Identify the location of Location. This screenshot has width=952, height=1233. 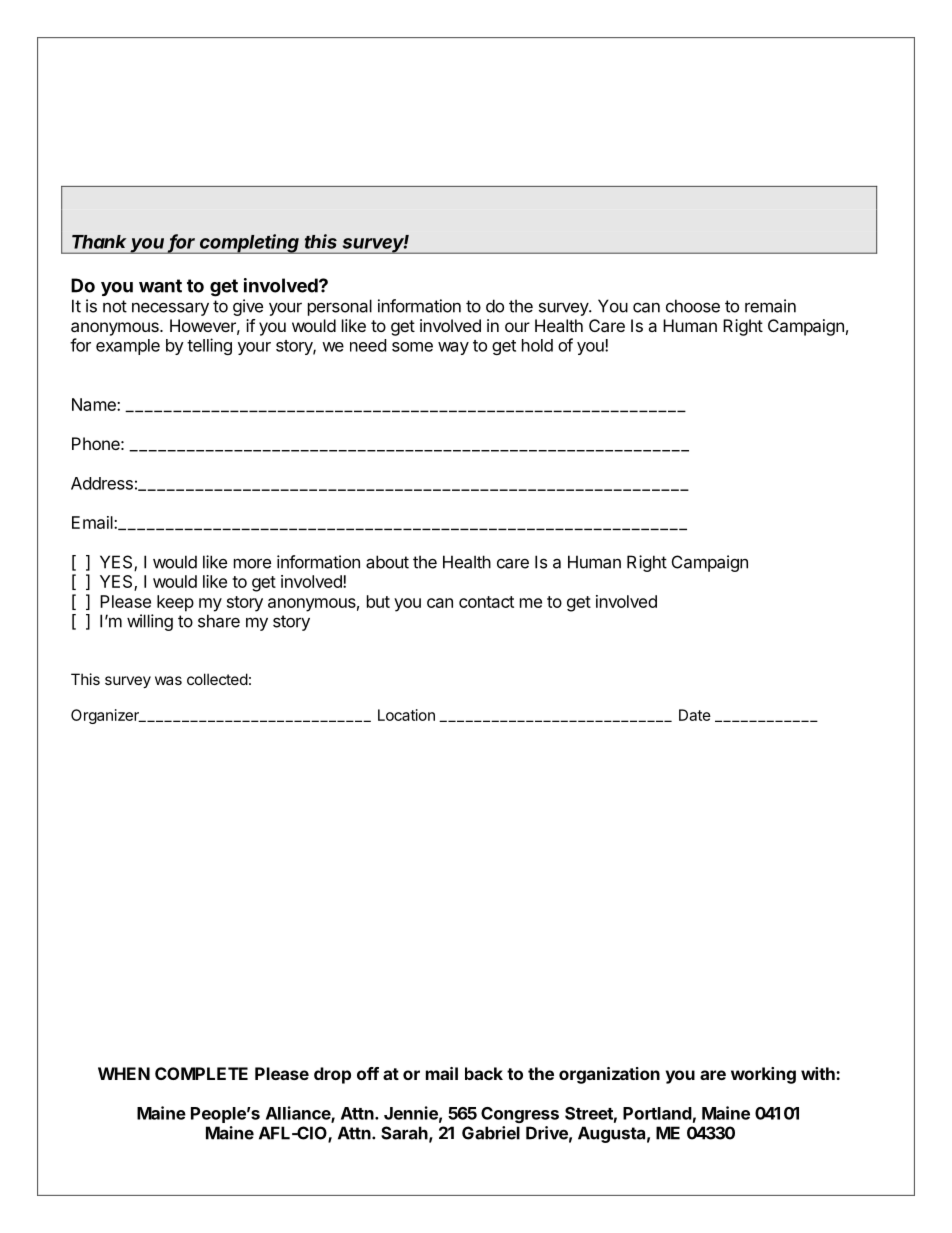
(406, 715).
